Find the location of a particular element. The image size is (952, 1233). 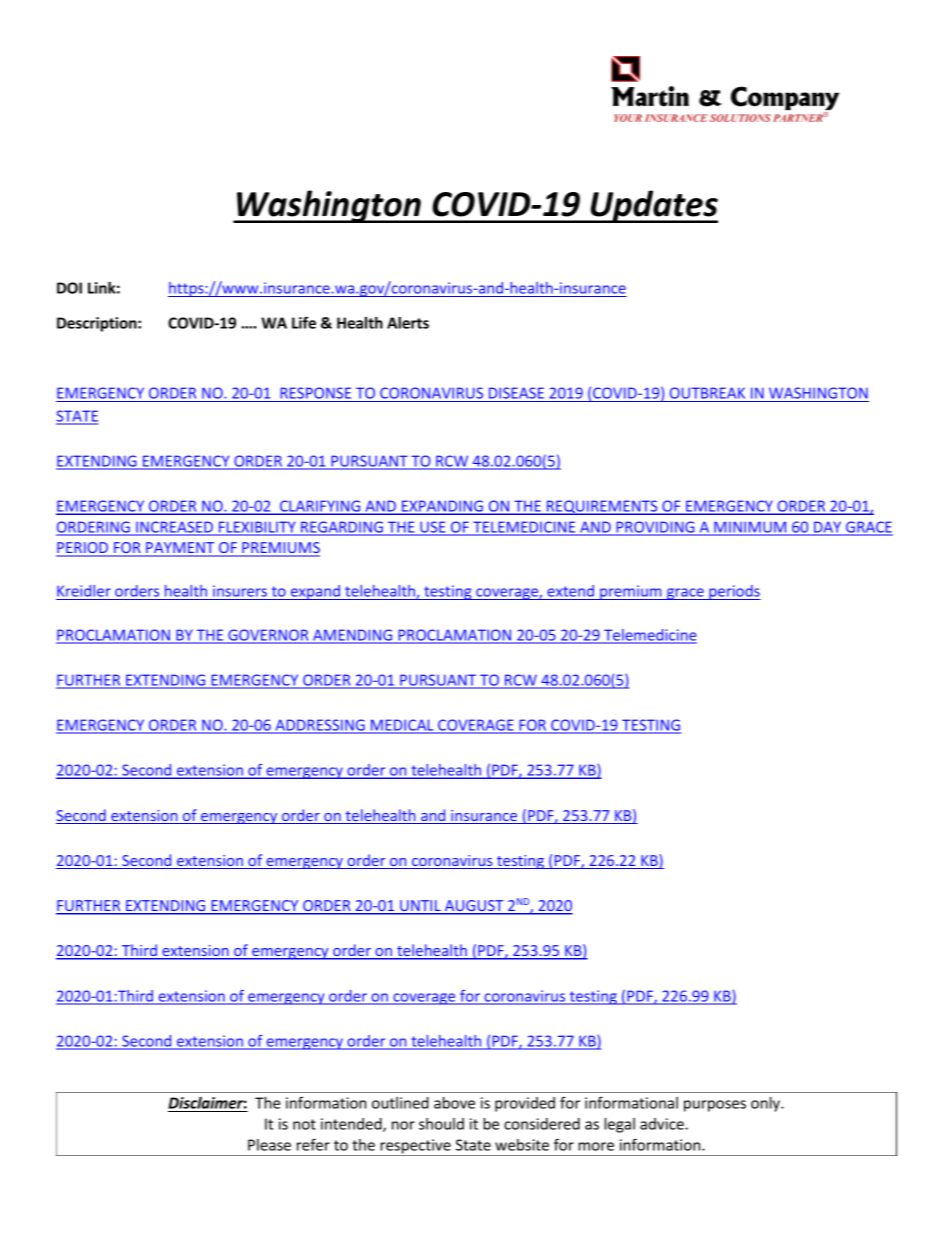

AUGUST is located at coordinates (474, 907).
